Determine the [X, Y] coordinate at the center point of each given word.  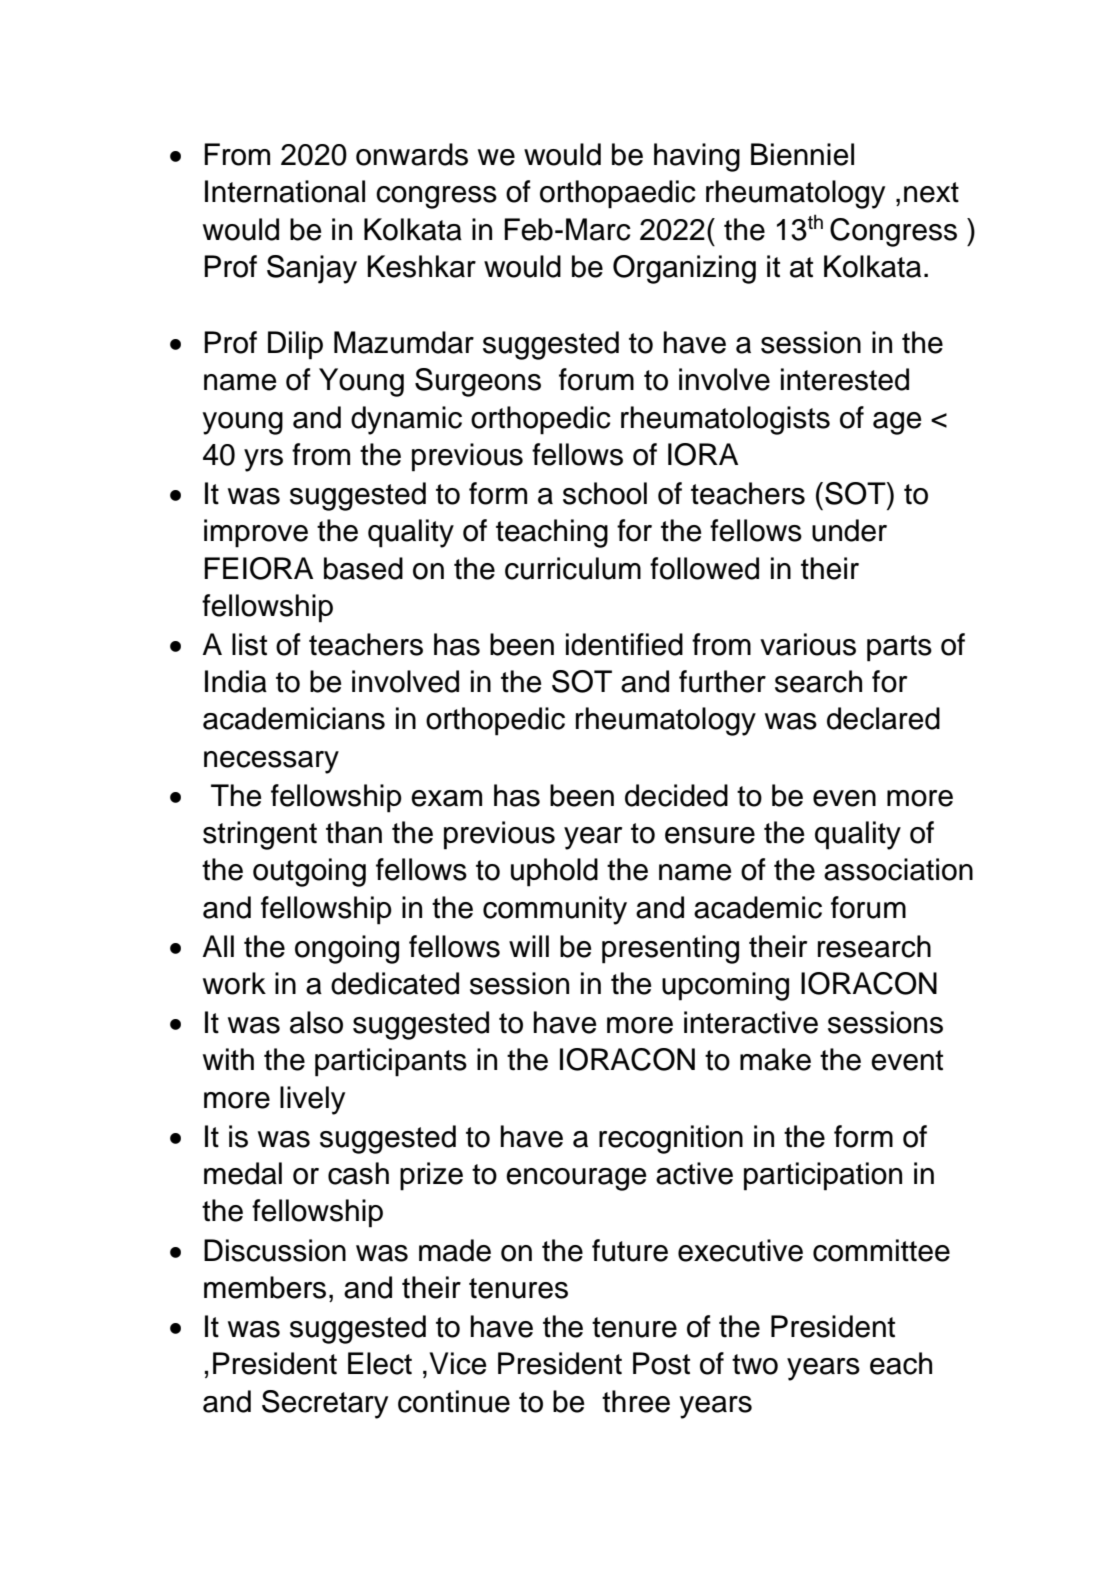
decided [676, 795]
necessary [271, 762]
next [931, 192]
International [285, 191]
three [636, 1401]
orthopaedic [618, 194]
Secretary [325, 1404]
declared [883, 718]
